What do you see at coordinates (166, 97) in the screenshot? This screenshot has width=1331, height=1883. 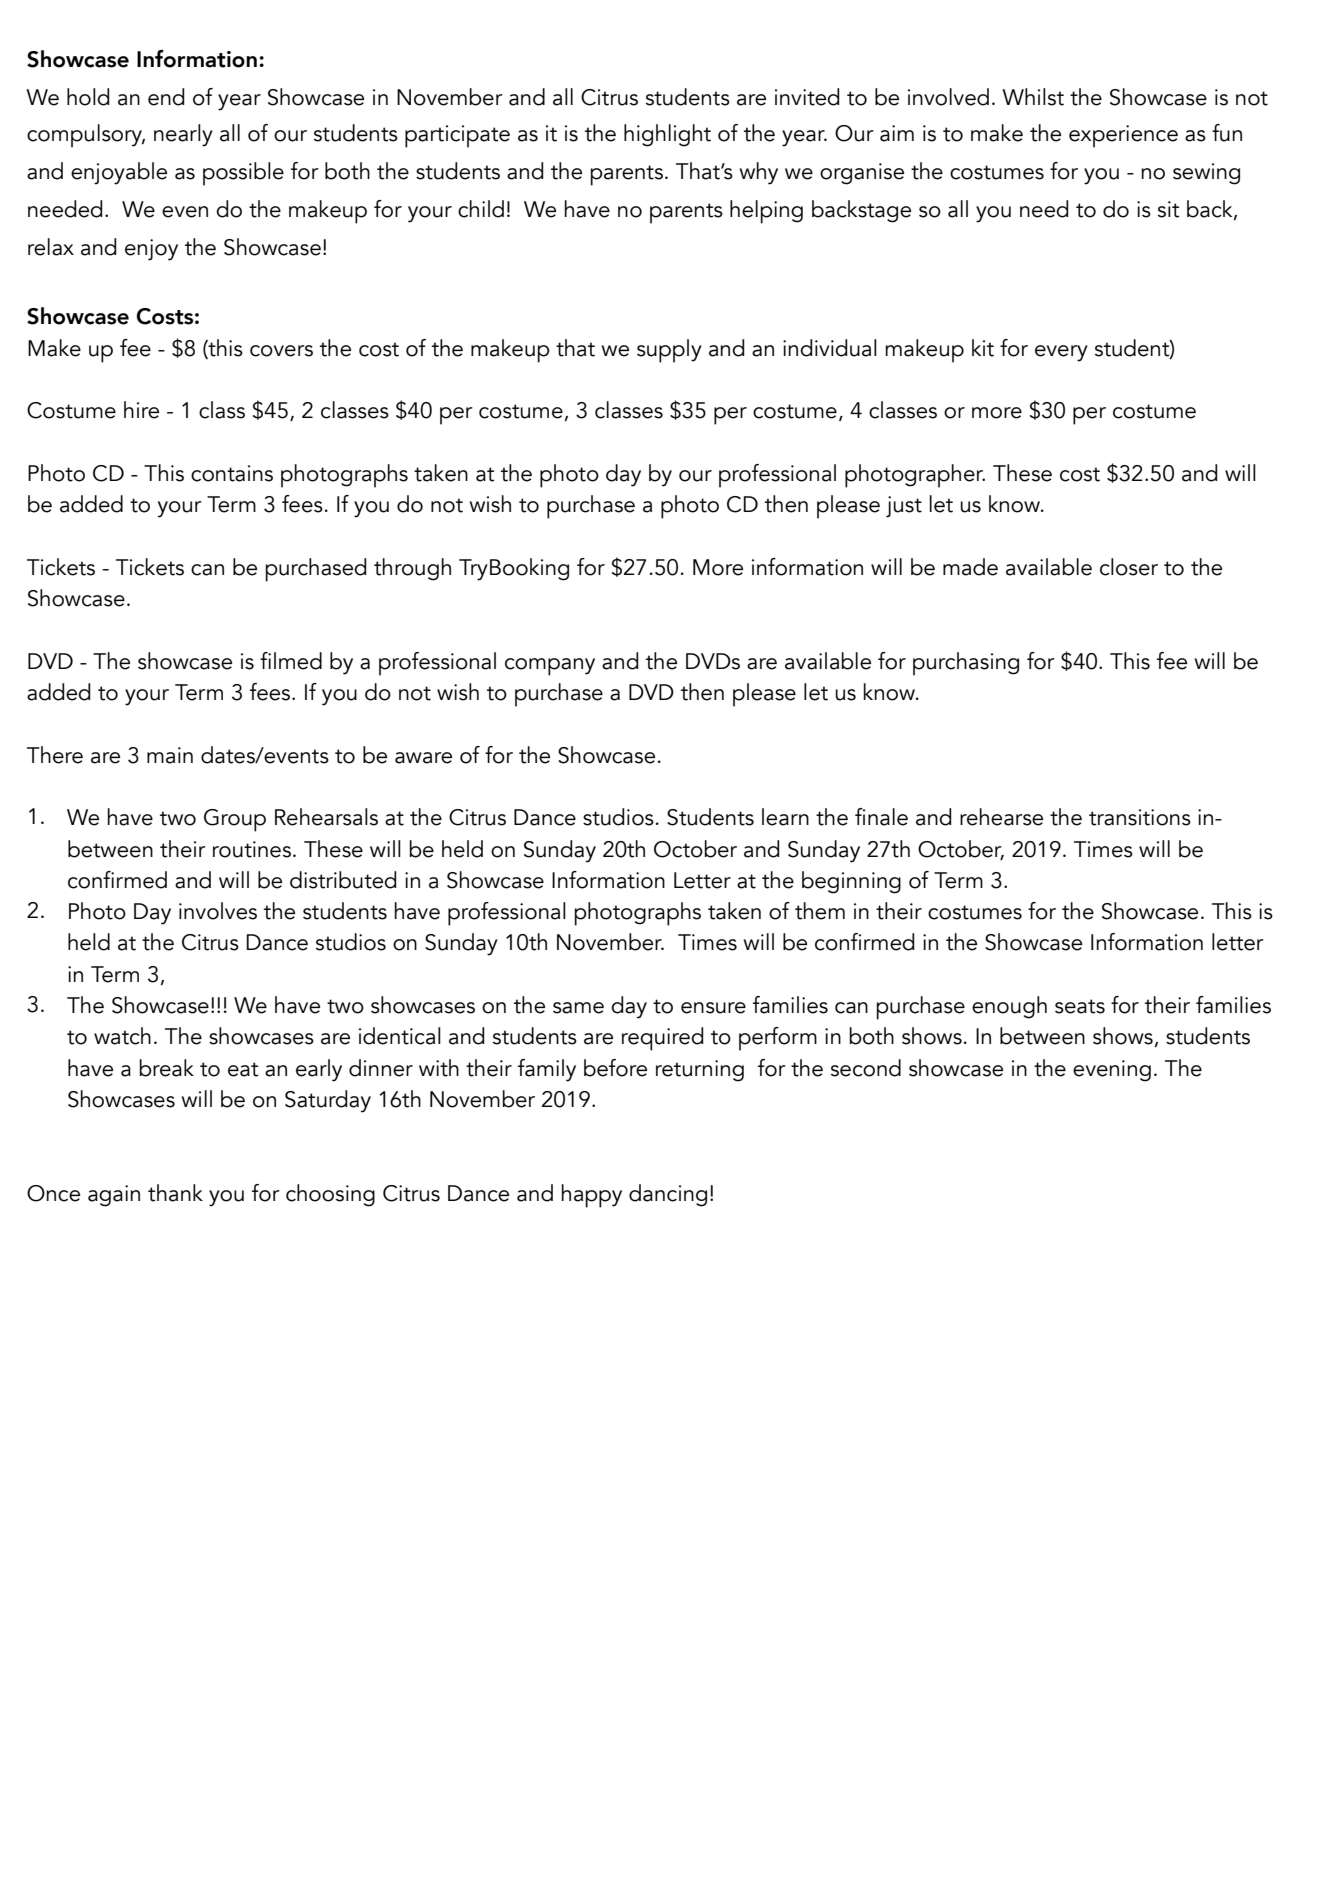 I see `end` at bounding box center [166, 97].
